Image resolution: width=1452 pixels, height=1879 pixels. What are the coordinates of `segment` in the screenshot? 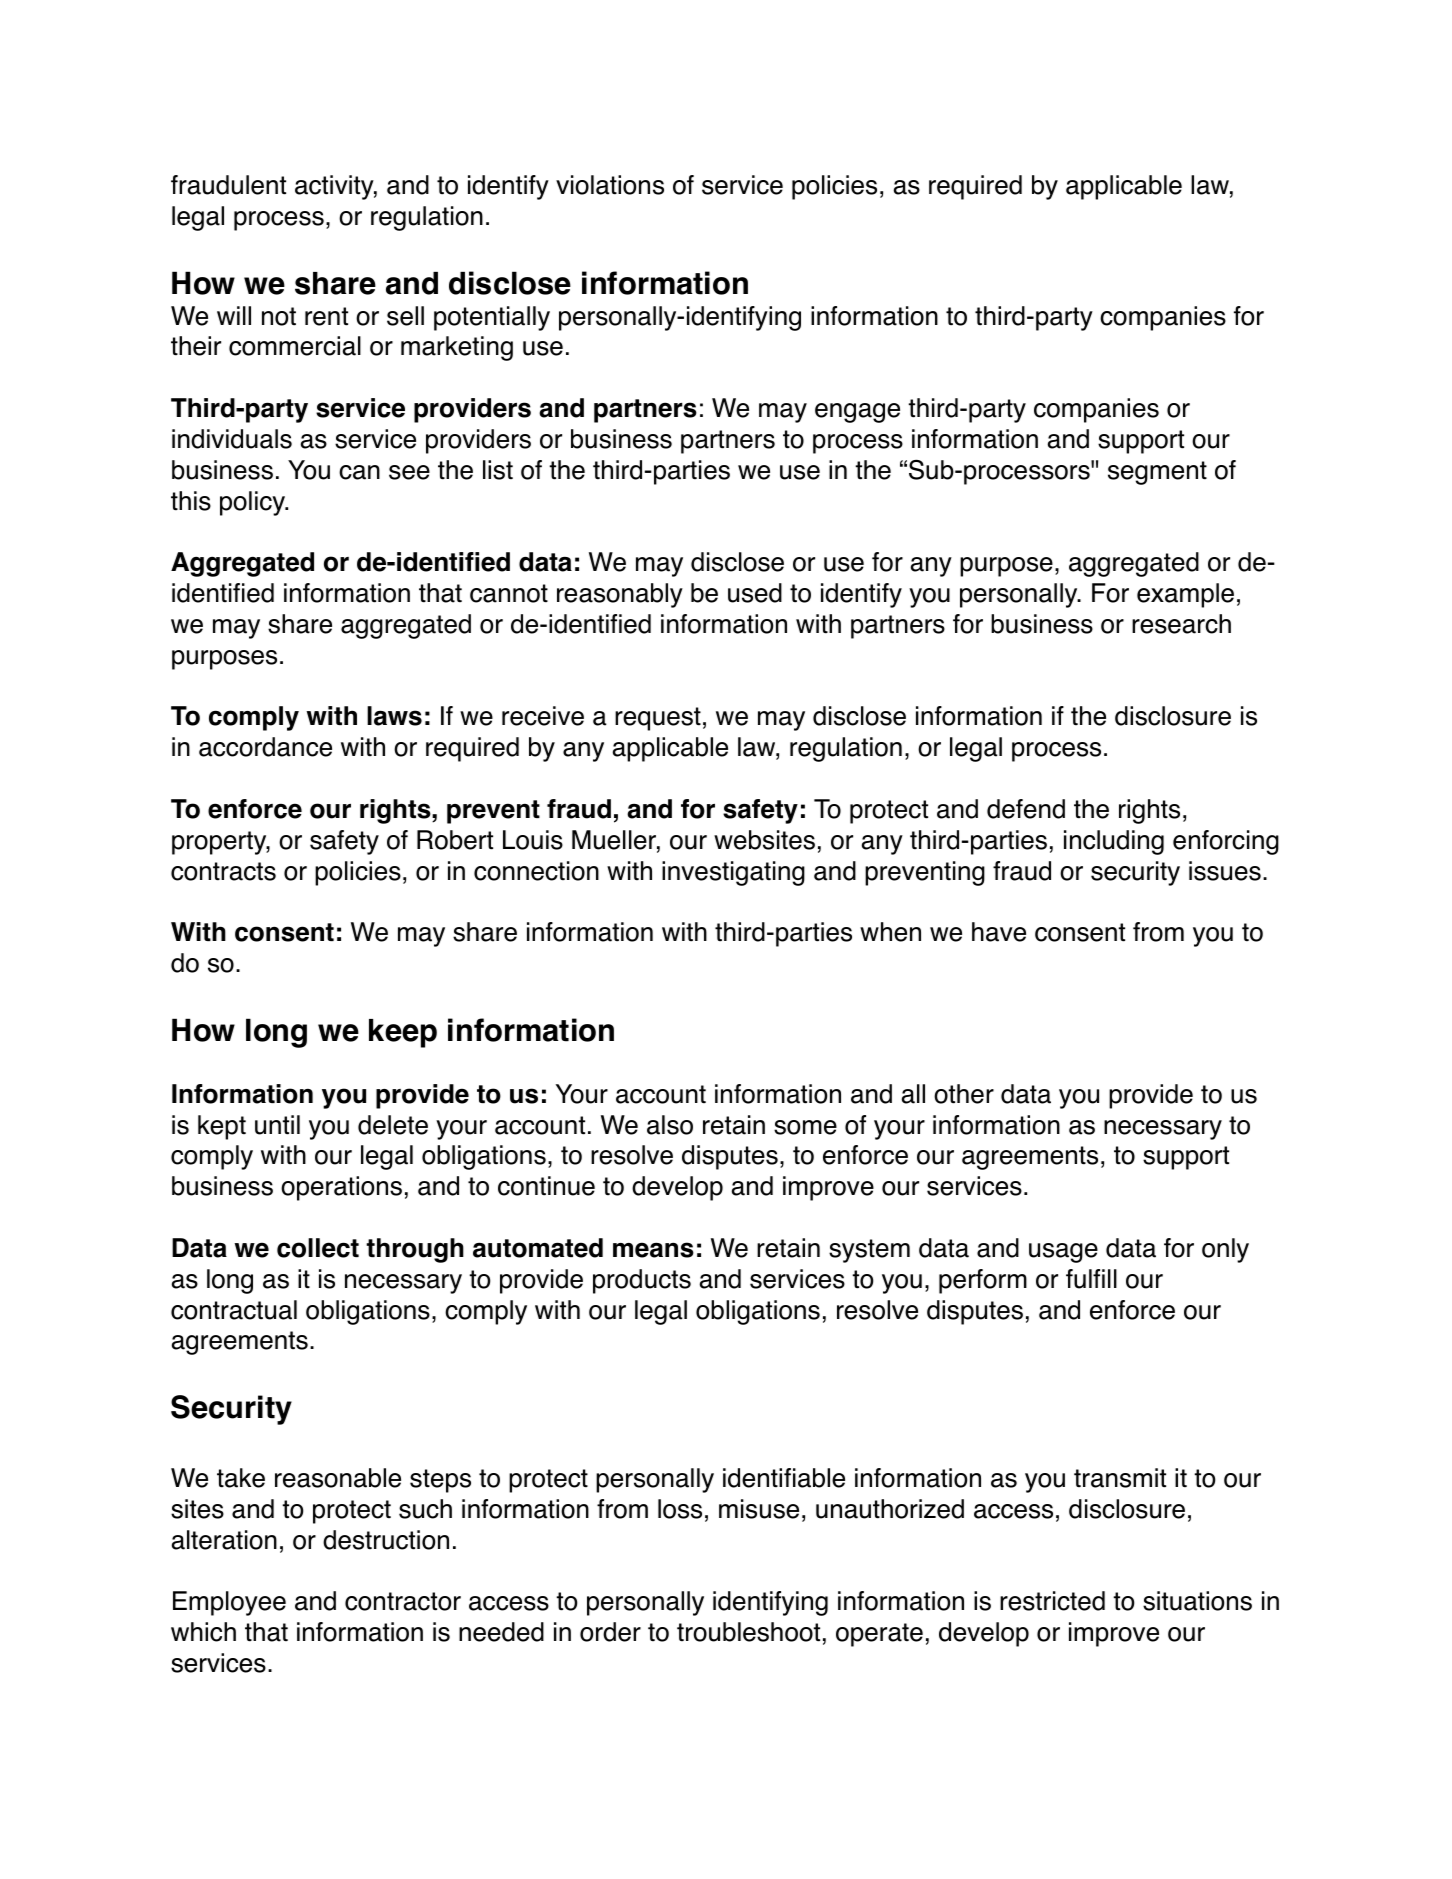 It's located at (1157, 473).
